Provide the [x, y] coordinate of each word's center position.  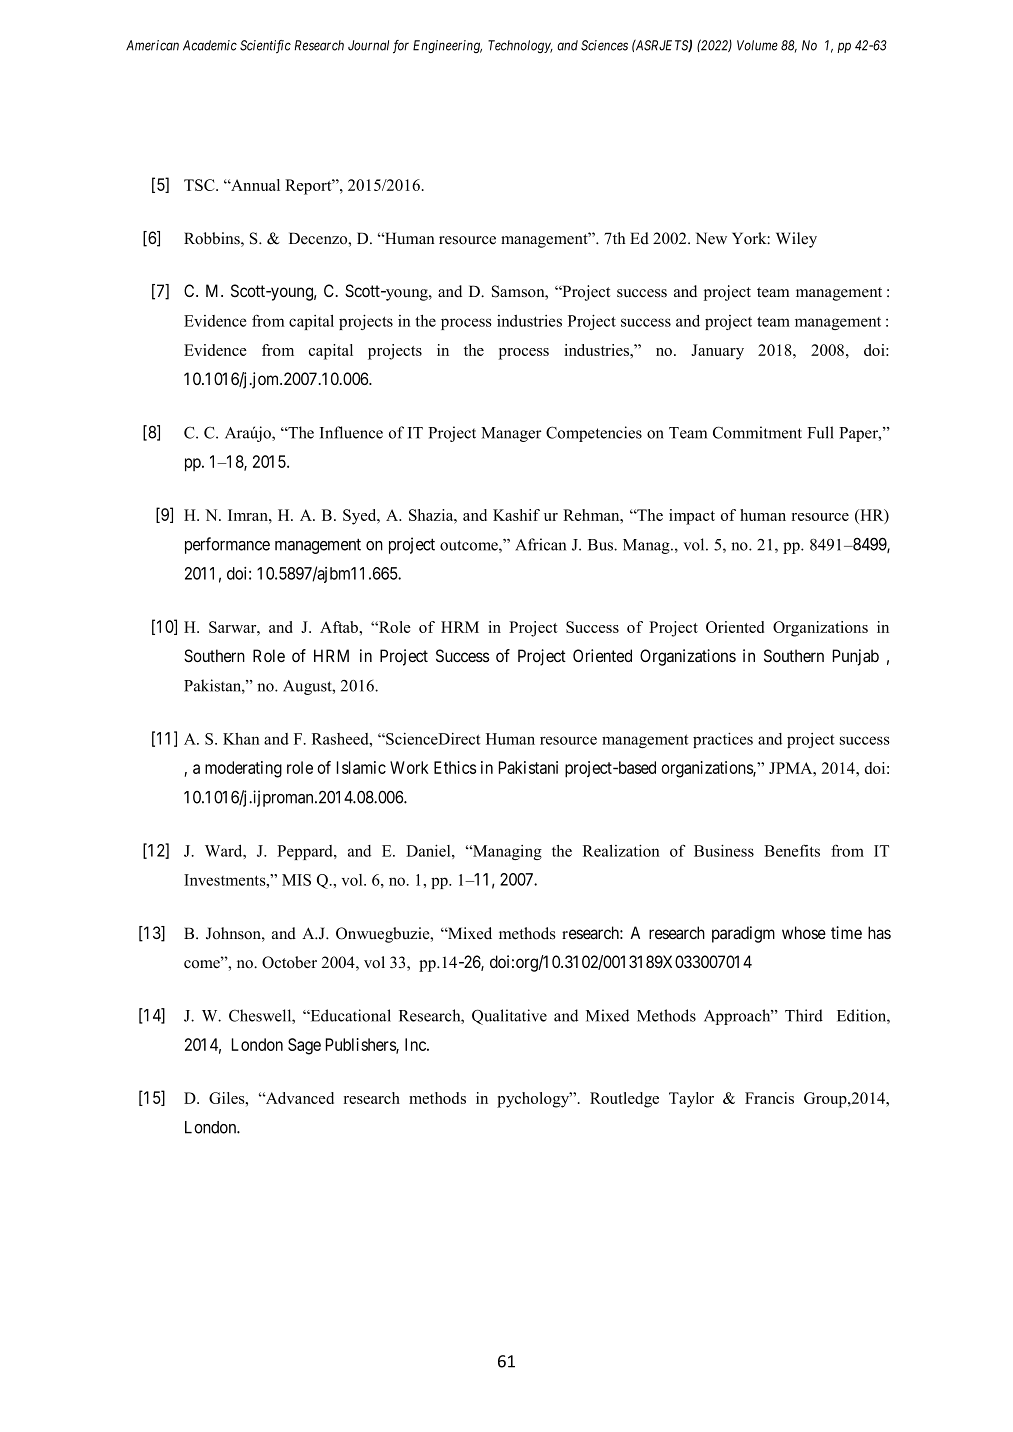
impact [692, 517]
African [540, 544]
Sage [304, 1046]
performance [227, 545]
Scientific [265, 46]
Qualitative [509, 1017]
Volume [757, 45]
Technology [520, 46]
